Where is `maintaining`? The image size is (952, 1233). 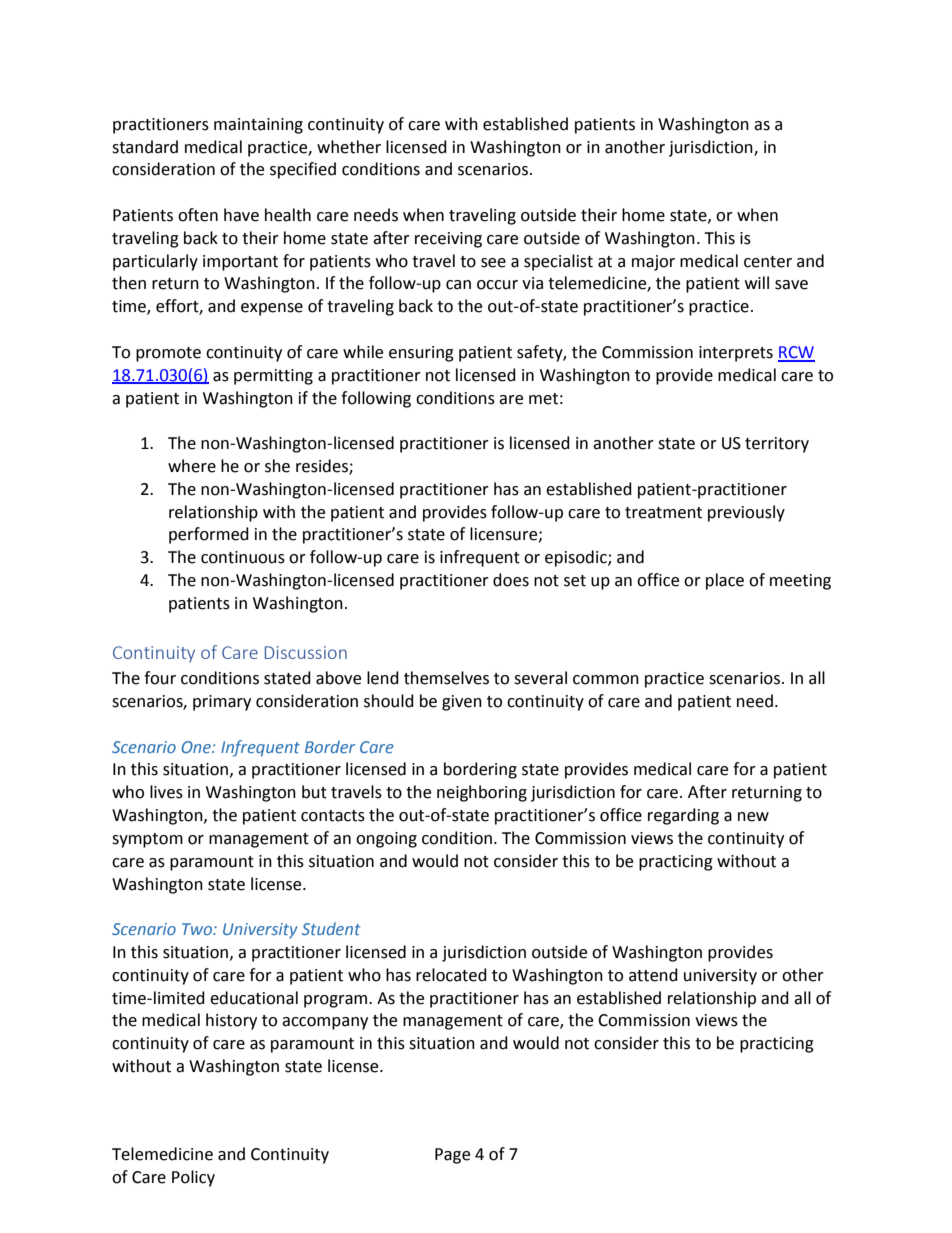 maintaining is located at coordinates (258, 126).
